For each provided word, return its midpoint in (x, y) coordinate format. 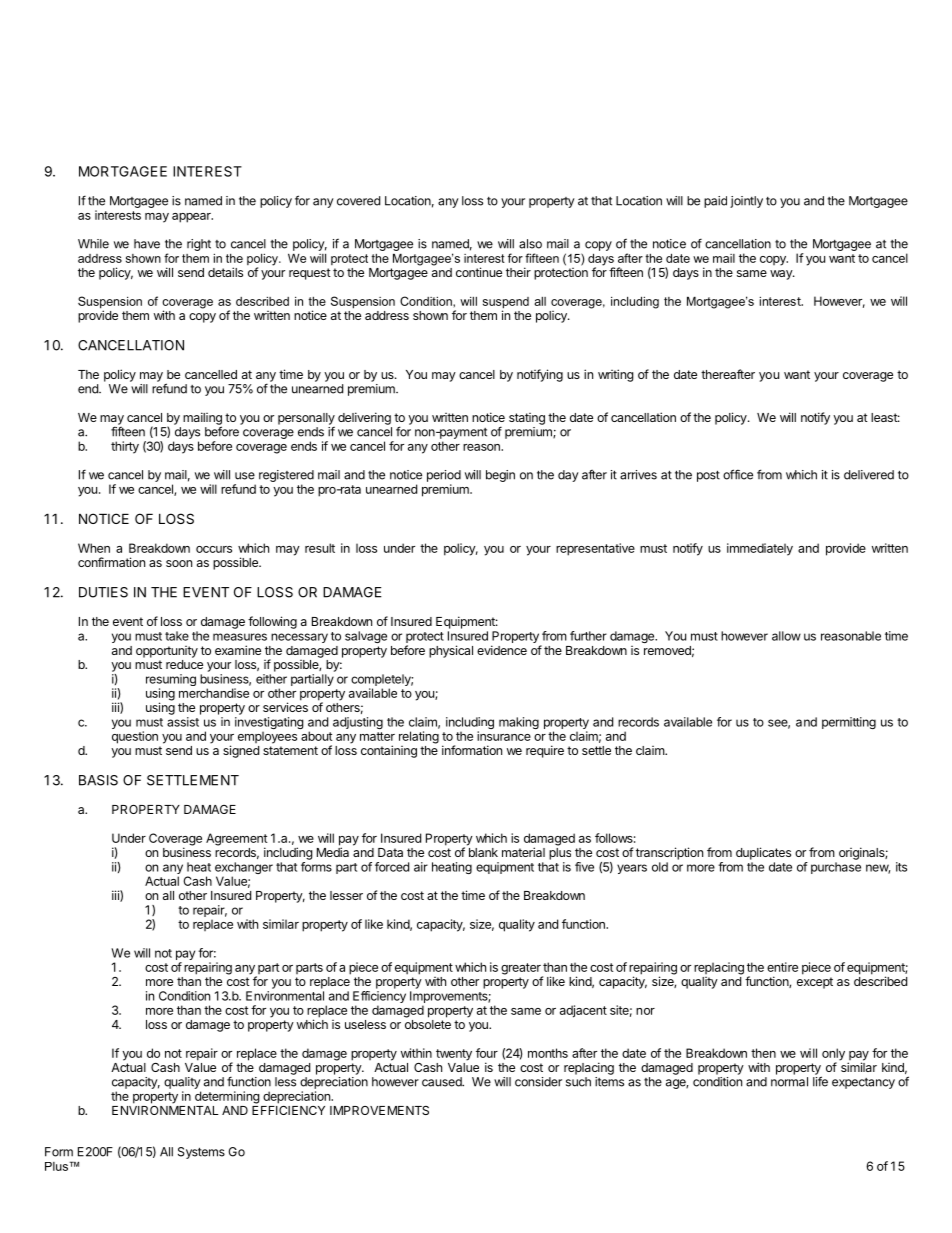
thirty (125, 447)
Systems (201, 1153)
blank (483, 852)
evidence (502, 650)
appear (192, 218)
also (530, 244)
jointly (746, 202)
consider (538, 1082)
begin (500, 476)
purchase (836, 868)
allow (786, 636)
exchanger (244, 869)
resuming (171, 681)
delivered (869, 475)
